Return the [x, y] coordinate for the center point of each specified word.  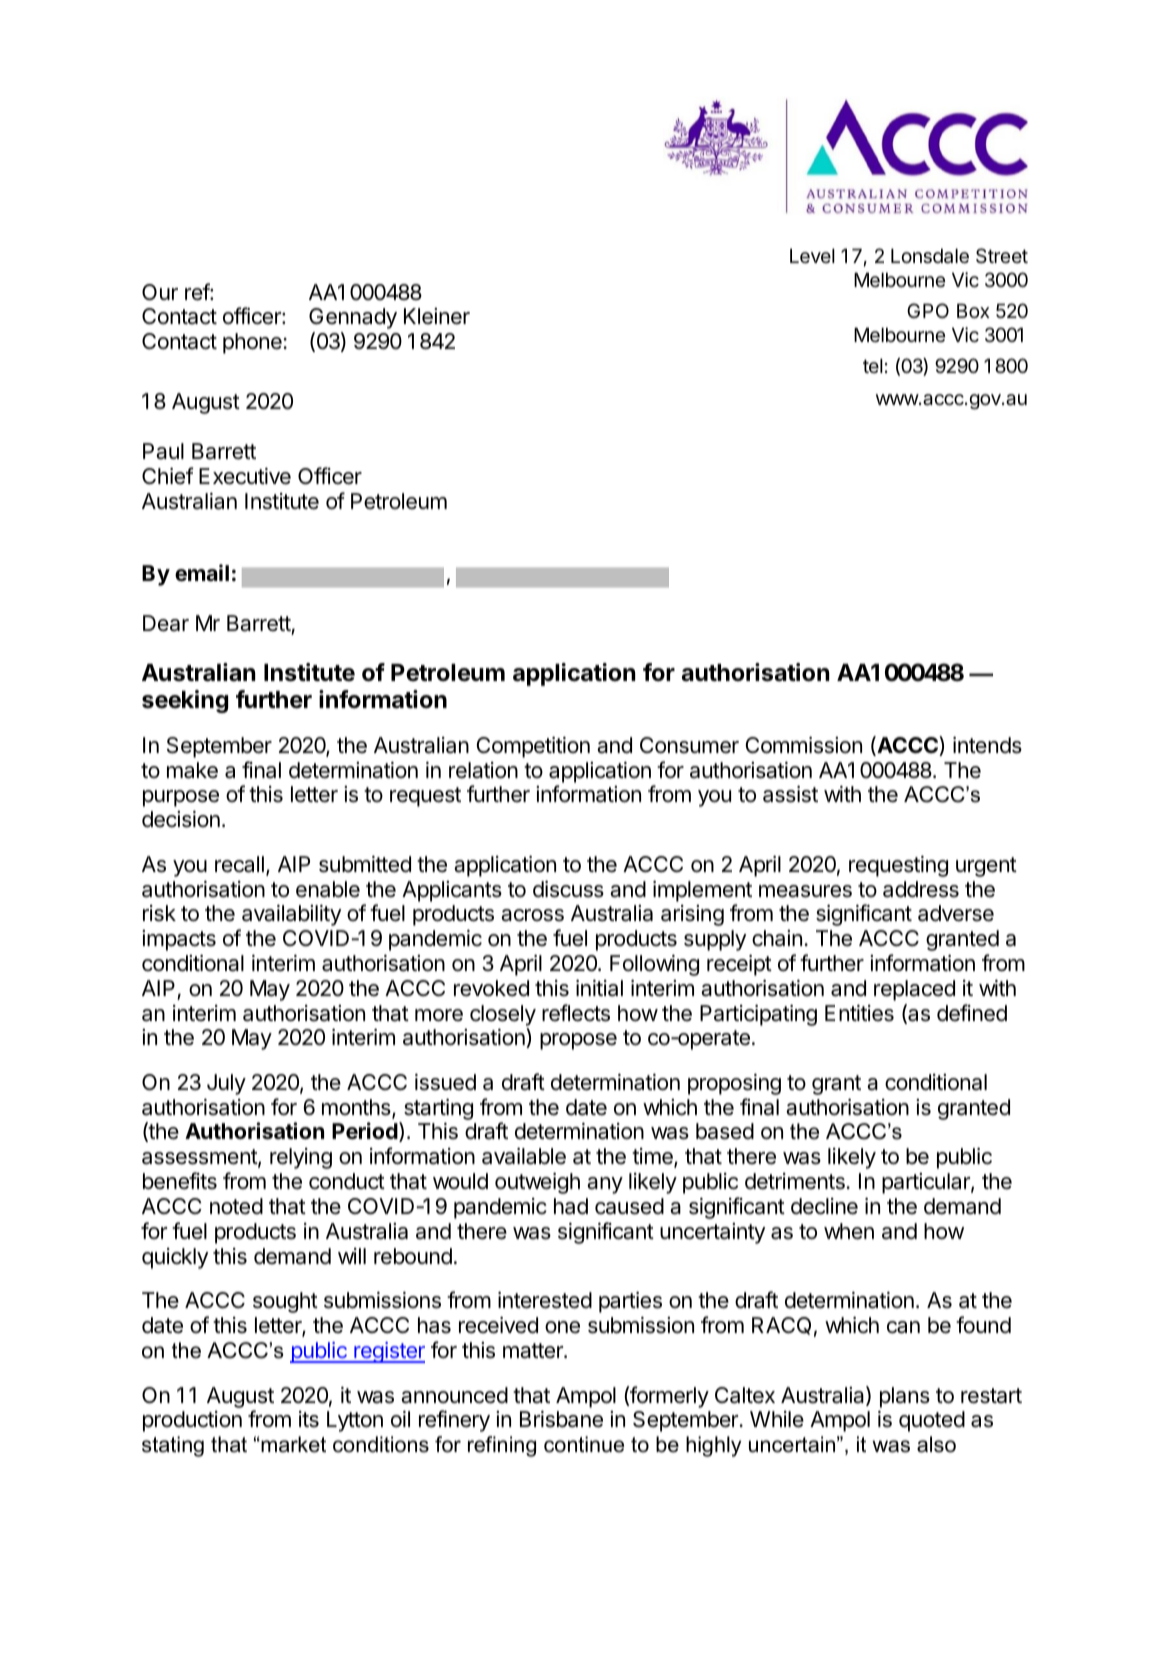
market [292, 1444]
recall [239, 864]
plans [905, 1397]
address [921, 889]
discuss [568, 889]
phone [253, 343]
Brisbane [561, 1419]
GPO [928, 310]
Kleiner [437, 316]
